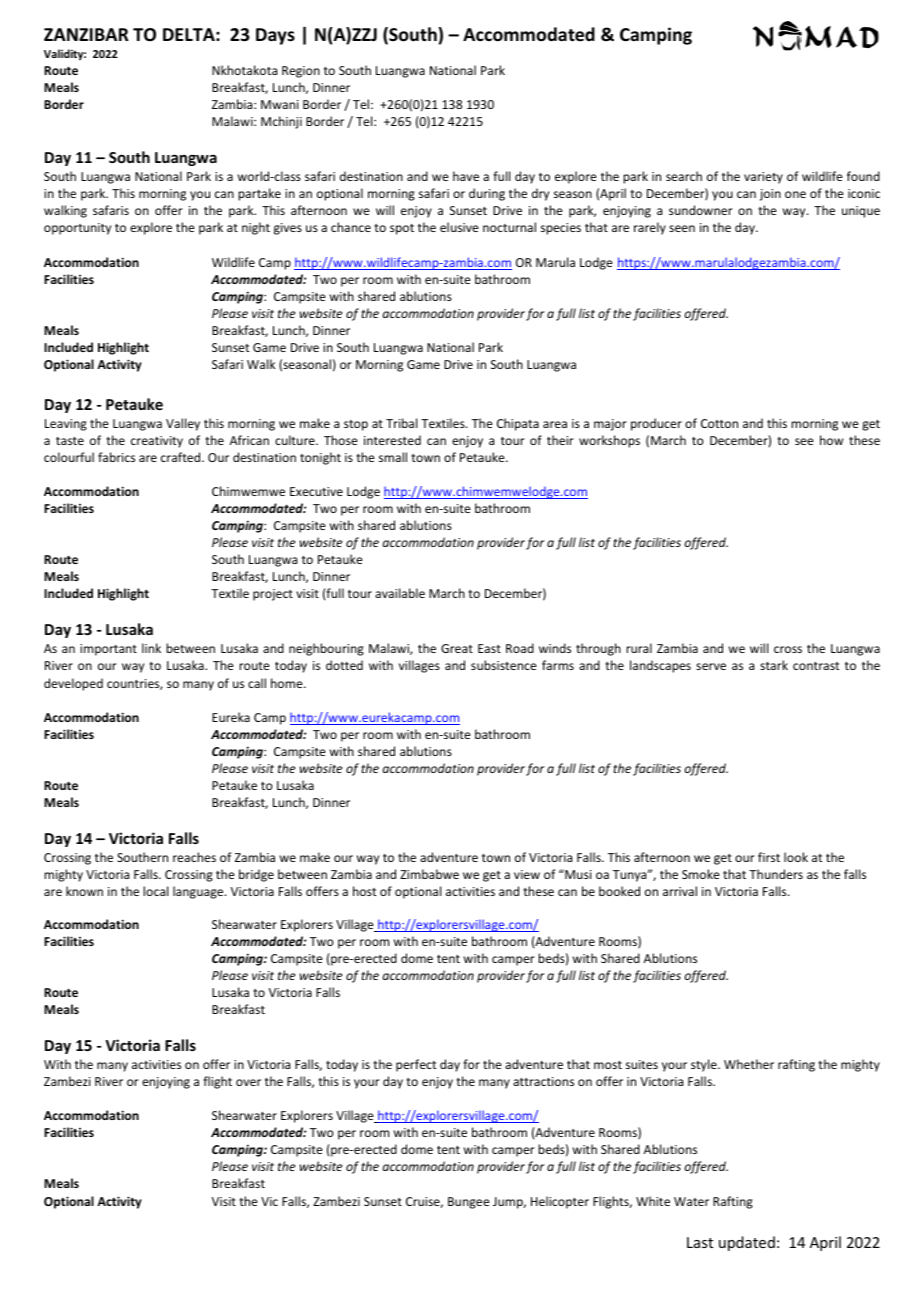 This screenshot has width=924, height=1308. I want to click on local, so click(155, 891).
